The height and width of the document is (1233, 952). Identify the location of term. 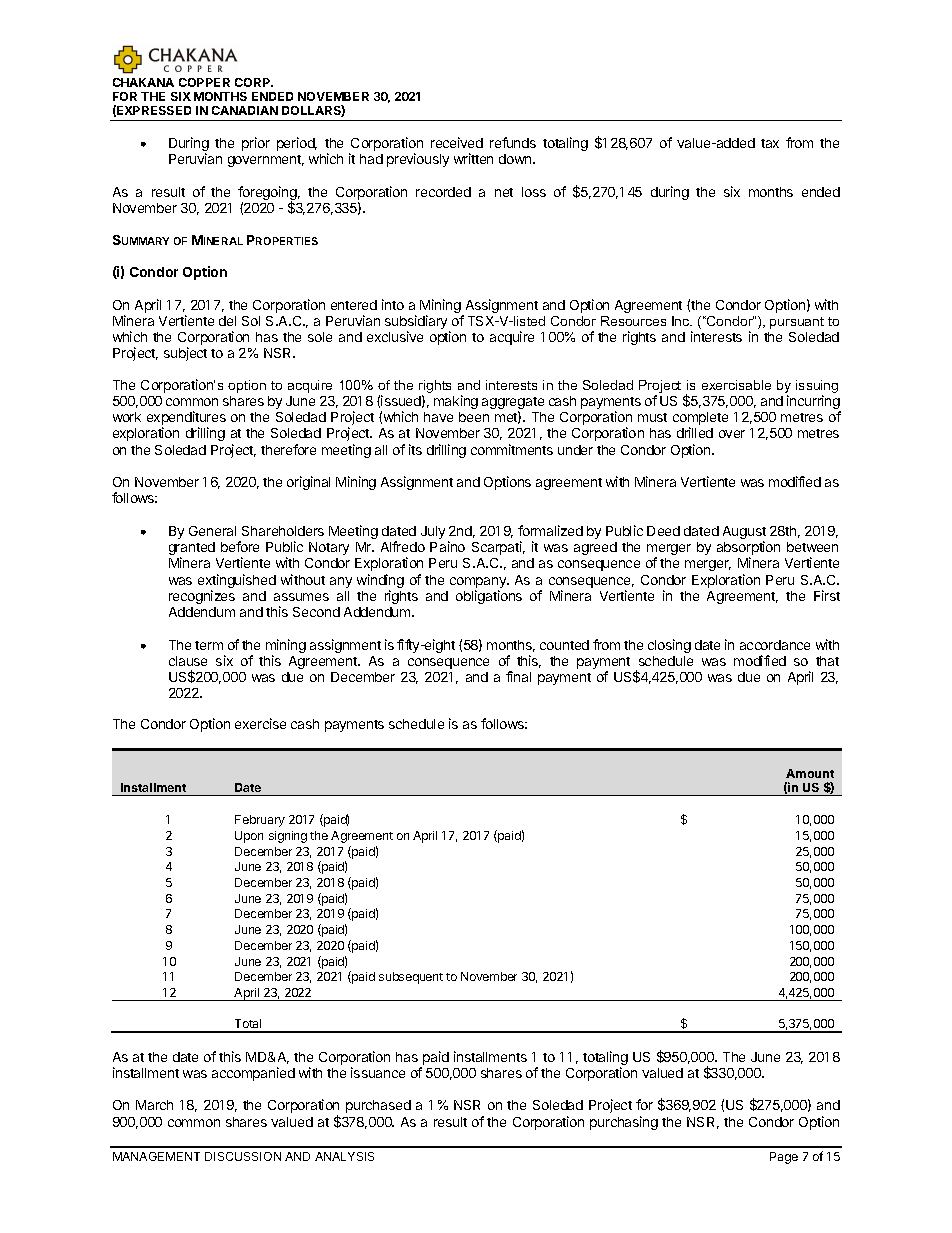
(209, 645).
